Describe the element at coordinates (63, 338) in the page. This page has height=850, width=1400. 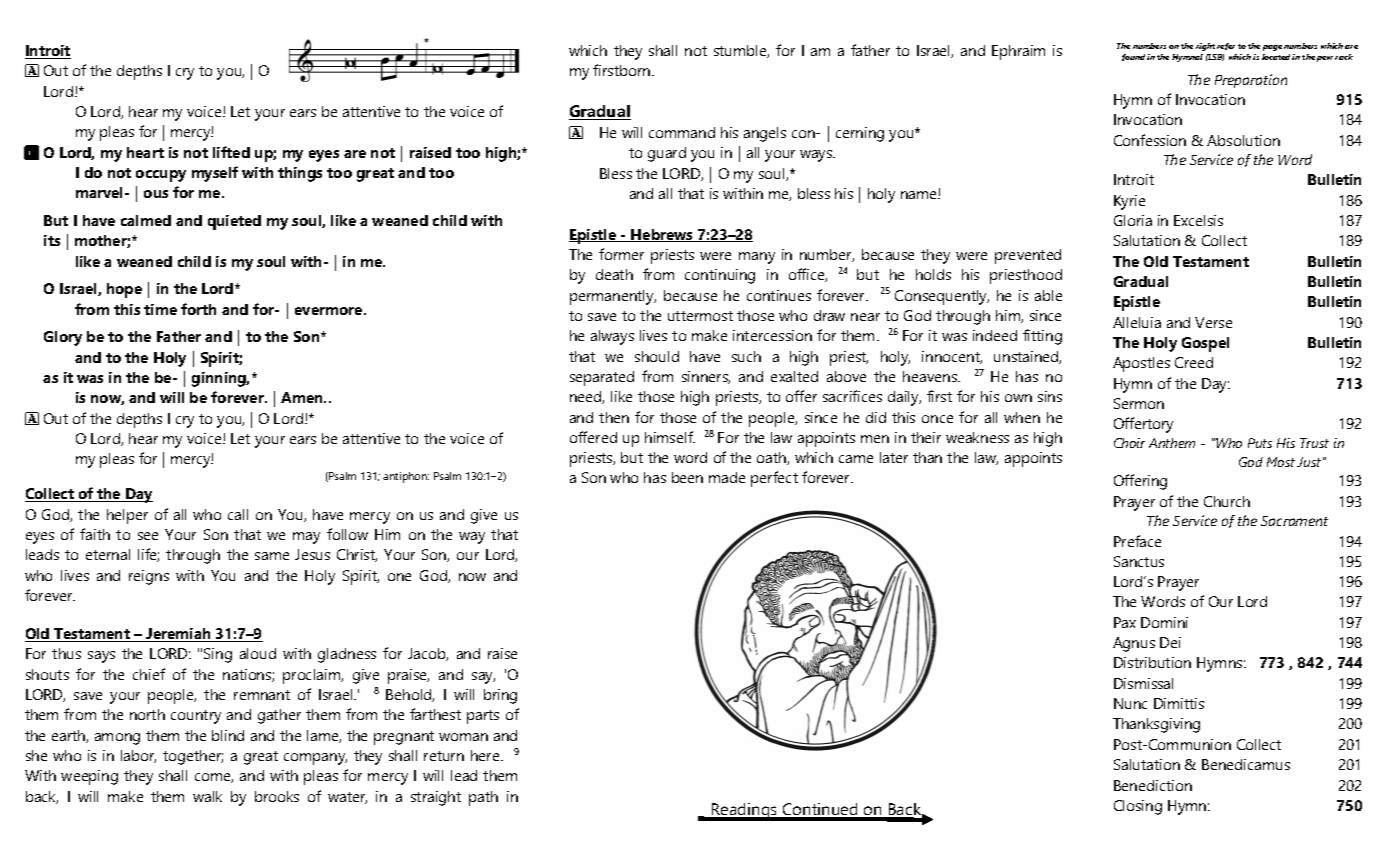
I see `Glory` at that location.
